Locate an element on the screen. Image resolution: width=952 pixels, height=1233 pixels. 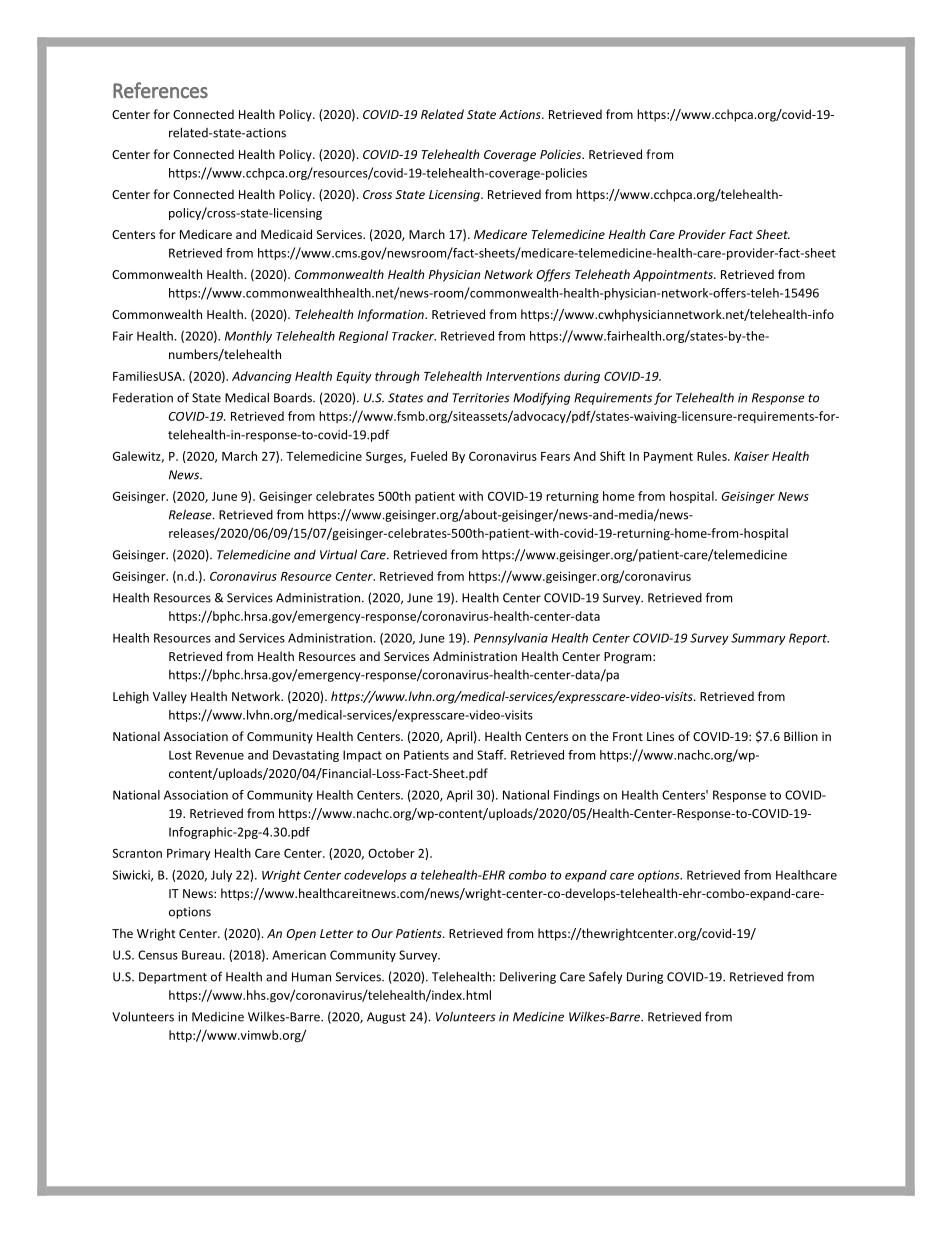
Lines is located at coordinates (660, 736).
